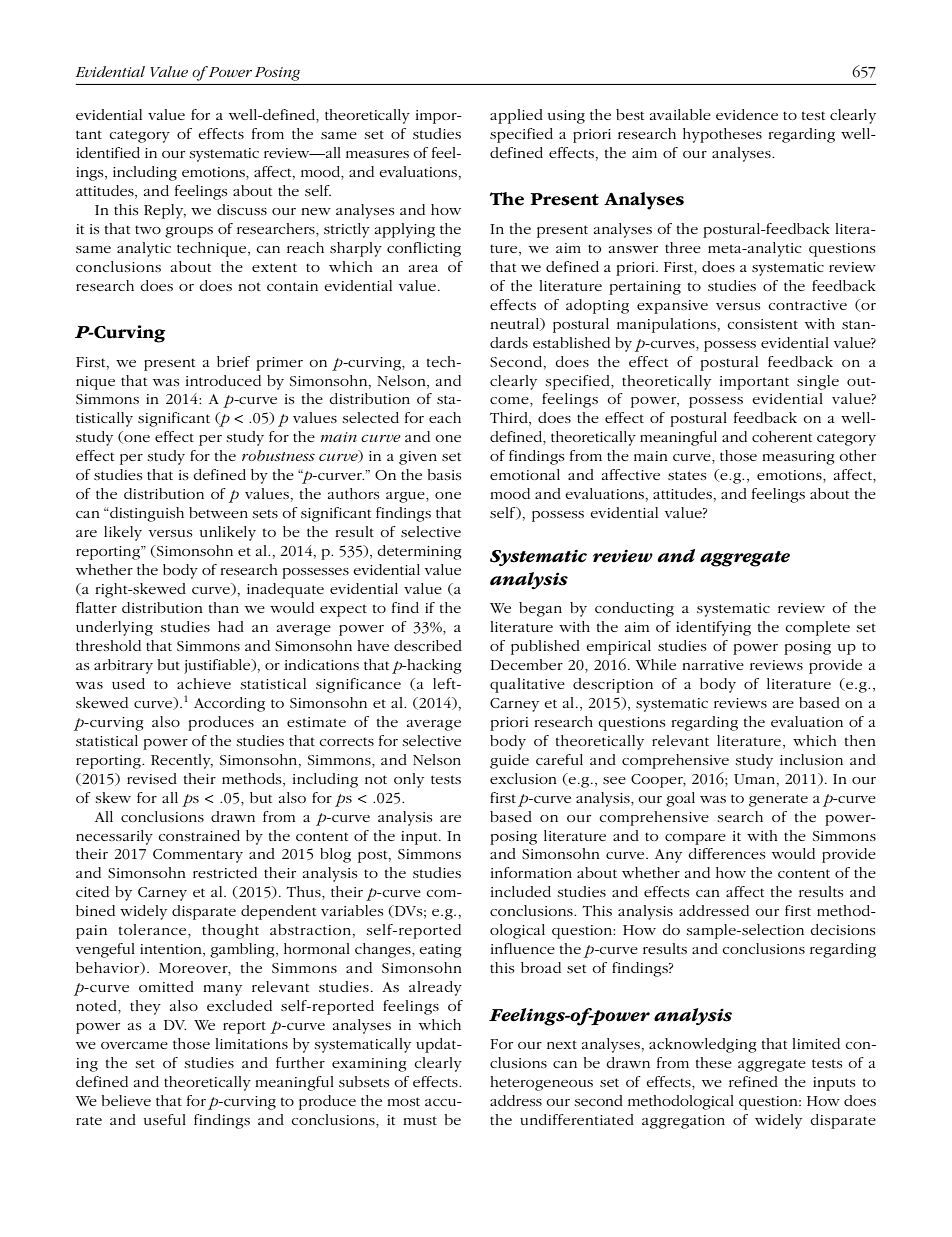  I want to click on identified, so click(108, 152).
